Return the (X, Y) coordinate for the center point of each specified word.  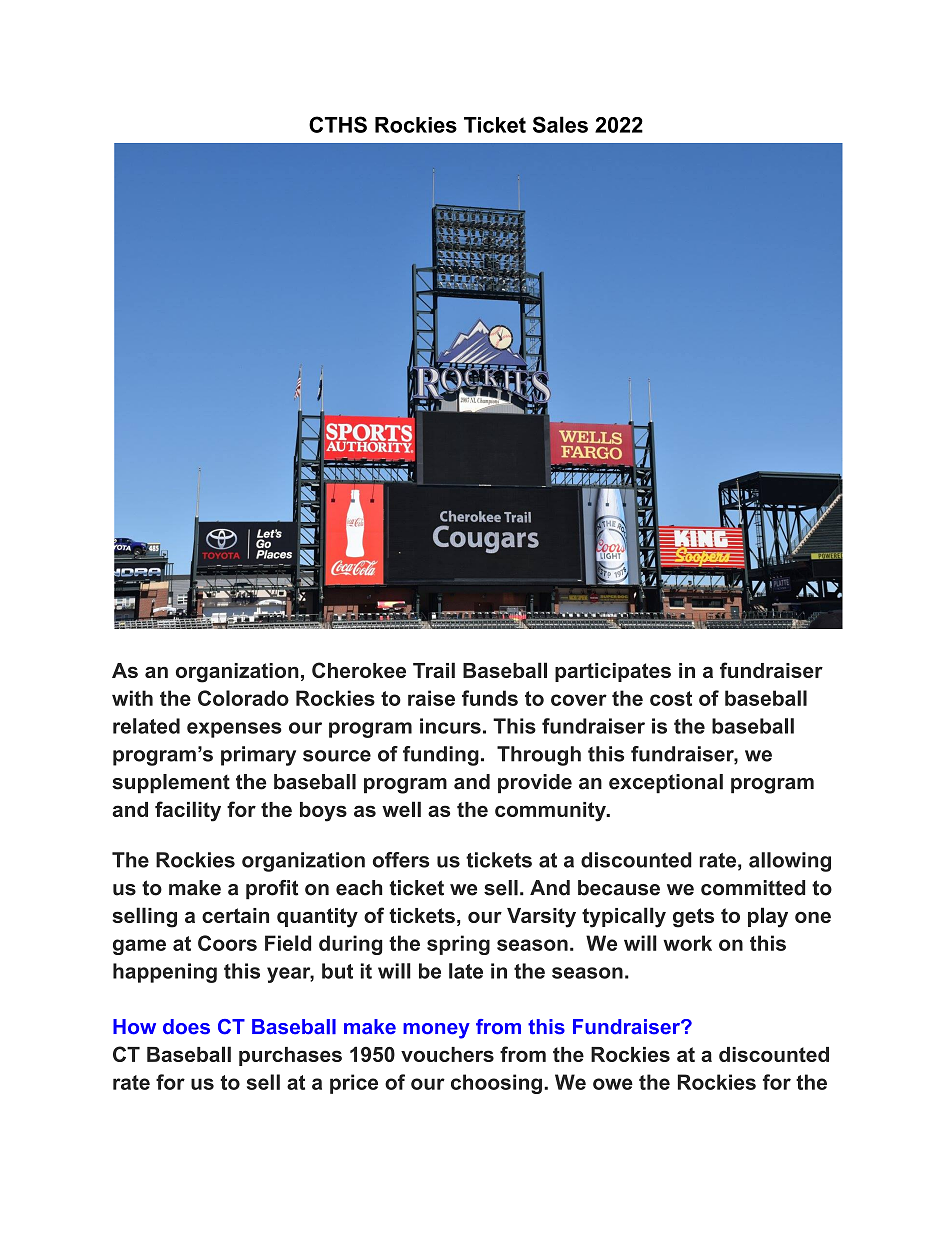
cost (671, 698)
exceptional (666, 784)
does (186, 1027)
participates (613, 672)
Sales (560, 124)
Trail (434, 670)
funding (441, 756)
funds (490, 698)
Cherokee (359, 670)
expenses (234, 730)
